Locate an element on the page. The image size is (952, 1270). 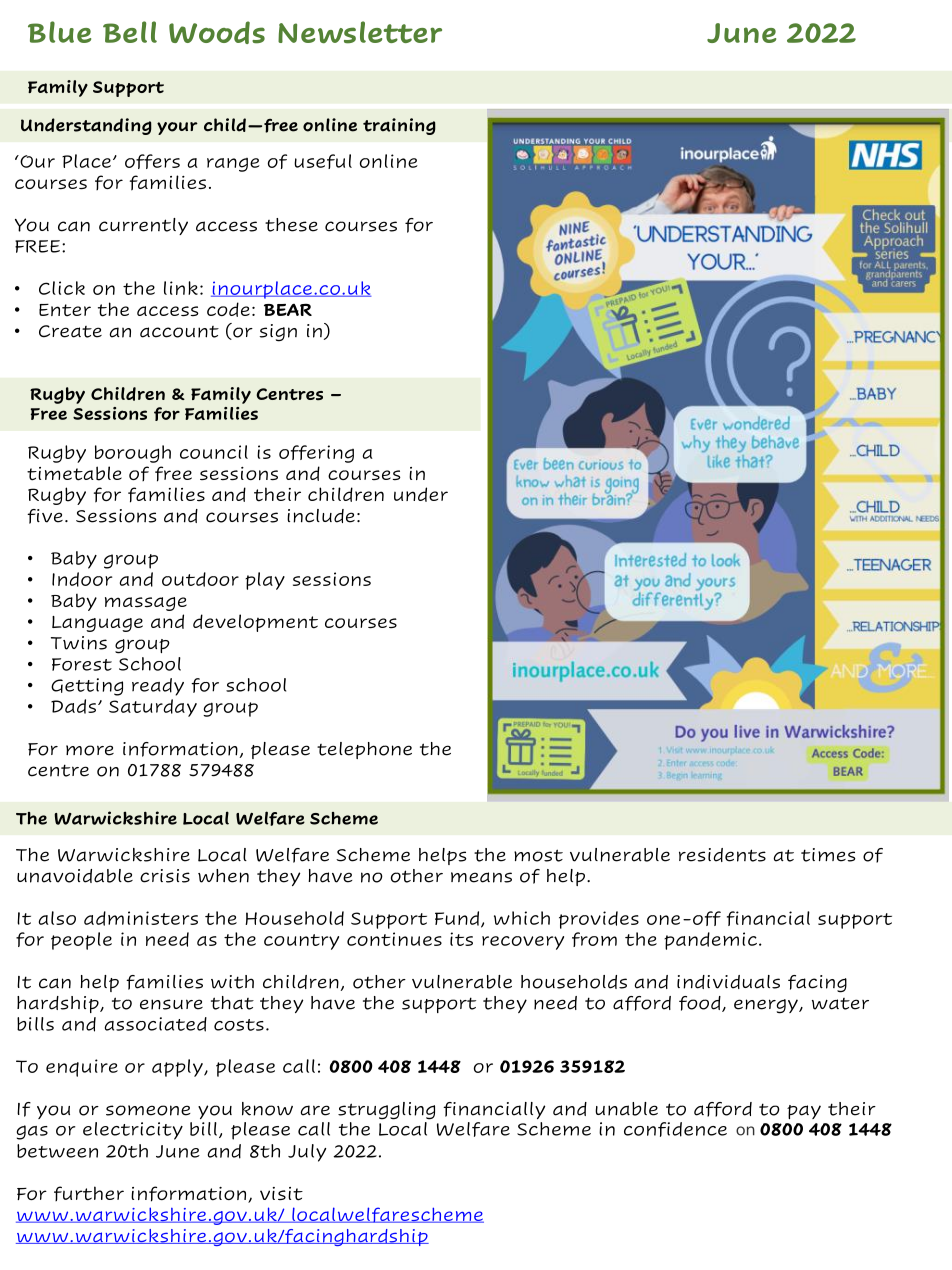
residents is located at coordinates (722, 855).
